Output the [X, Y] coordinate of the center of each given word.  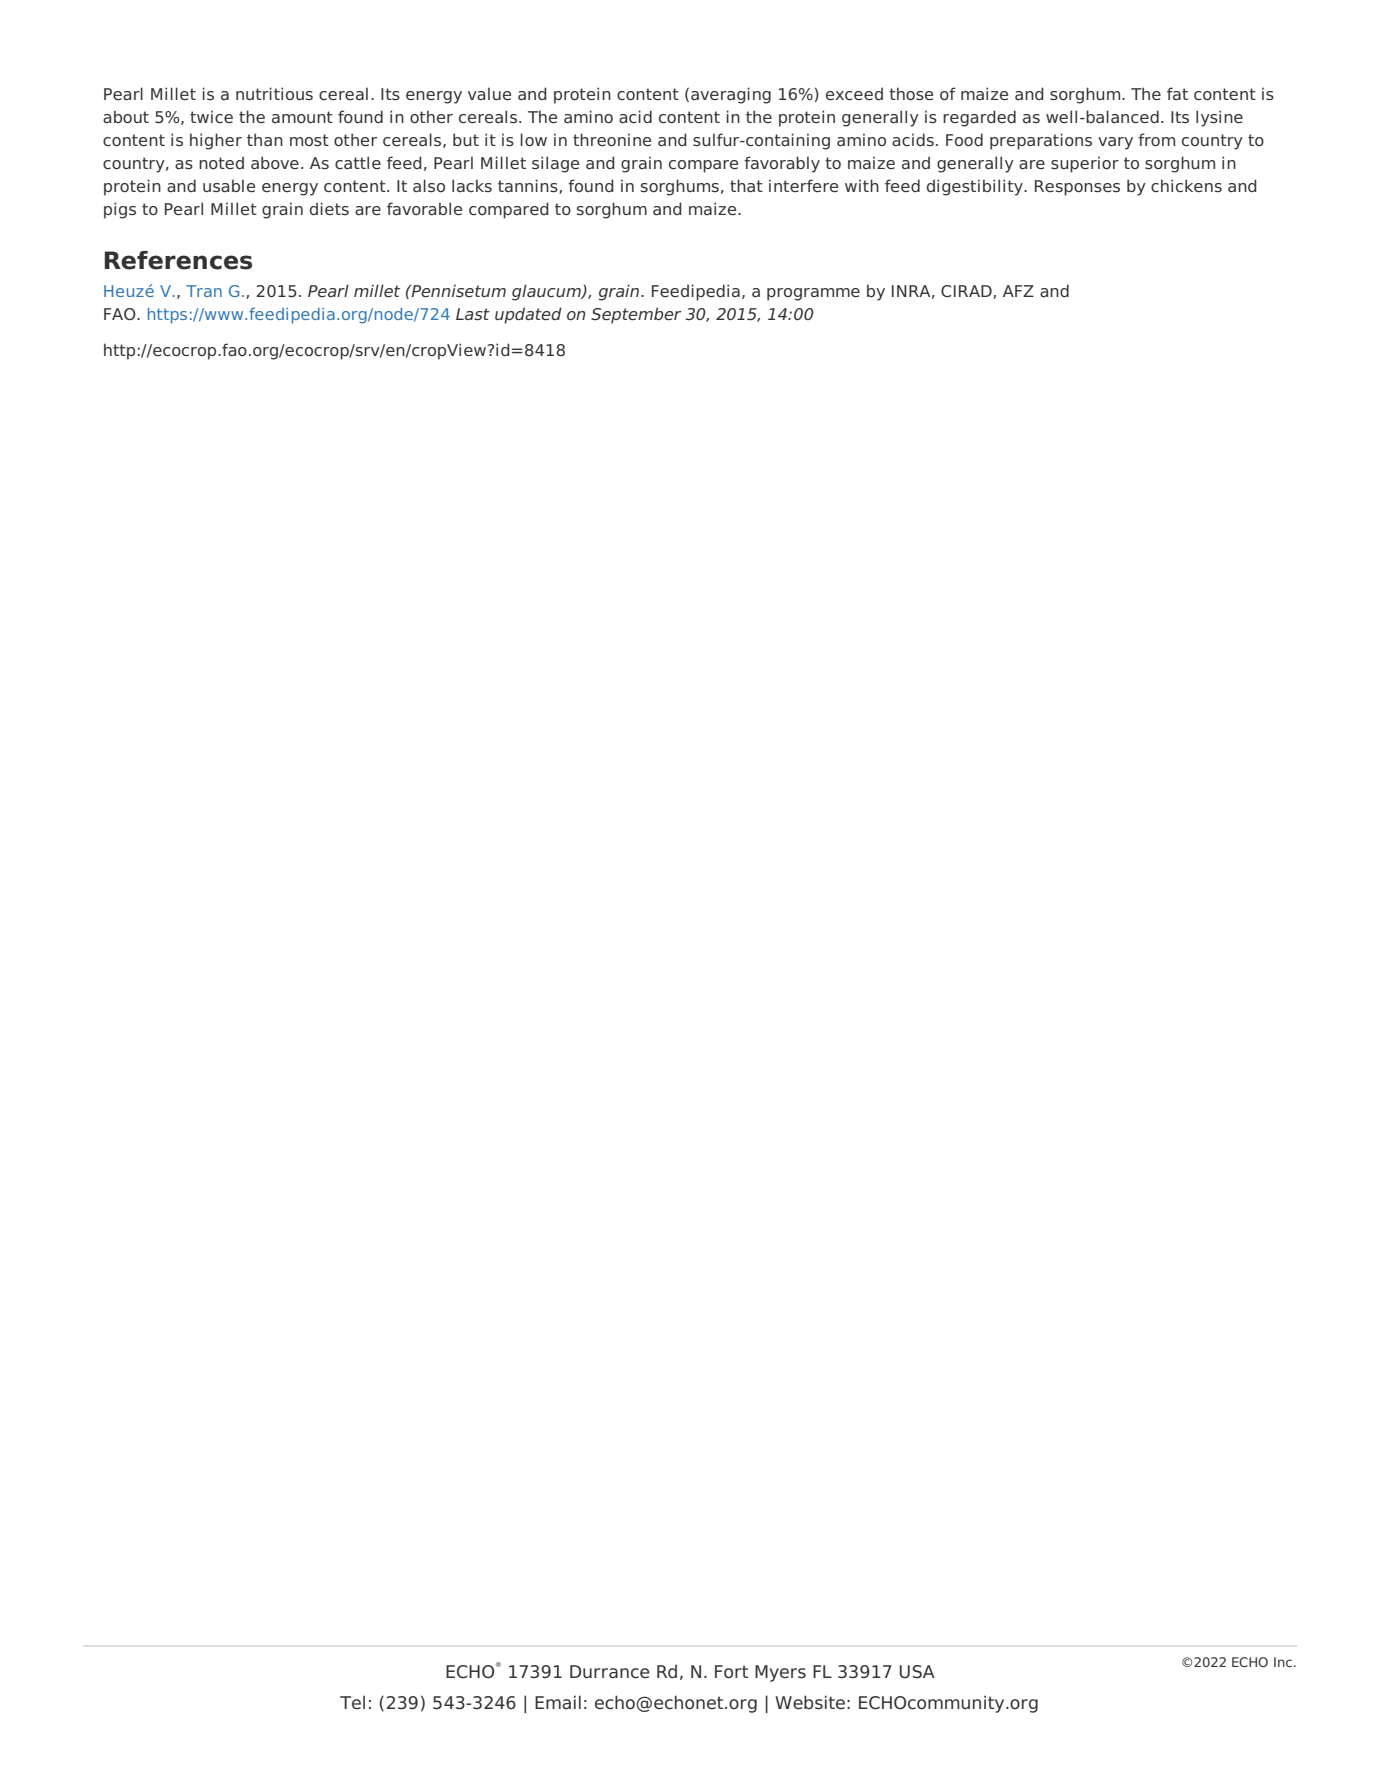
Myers [780, 1673]
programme [813, 294]
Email [558, 1702]
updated [528, 315]
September [636, 315]
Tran [204, 291]
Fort [731, 1672]
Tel [352, 1702]
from [1156, 139]
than [265, 139]
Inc [1283, 1662]
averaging [731, 95]
